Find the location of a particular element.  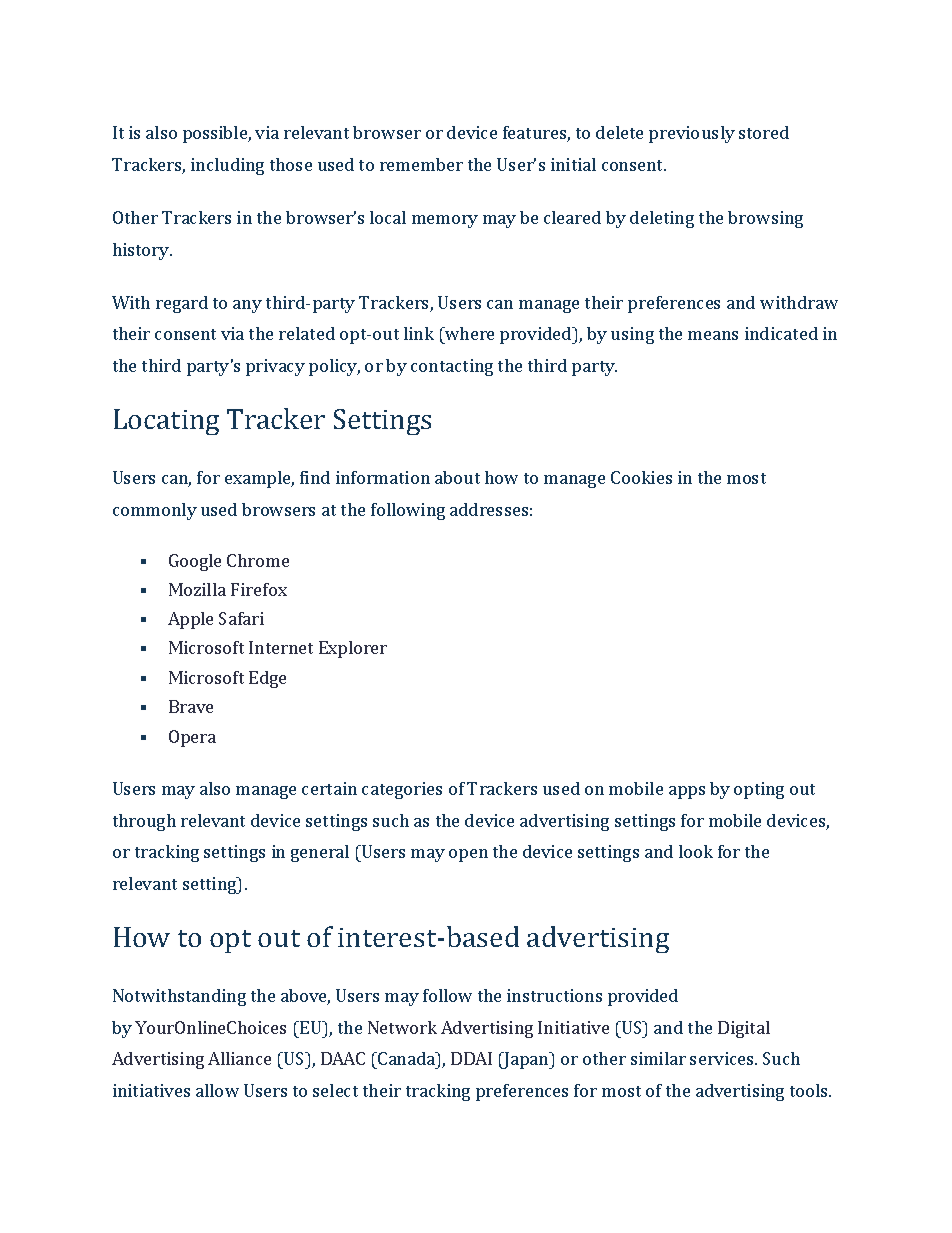

including is located at coordinates (227, 166).
